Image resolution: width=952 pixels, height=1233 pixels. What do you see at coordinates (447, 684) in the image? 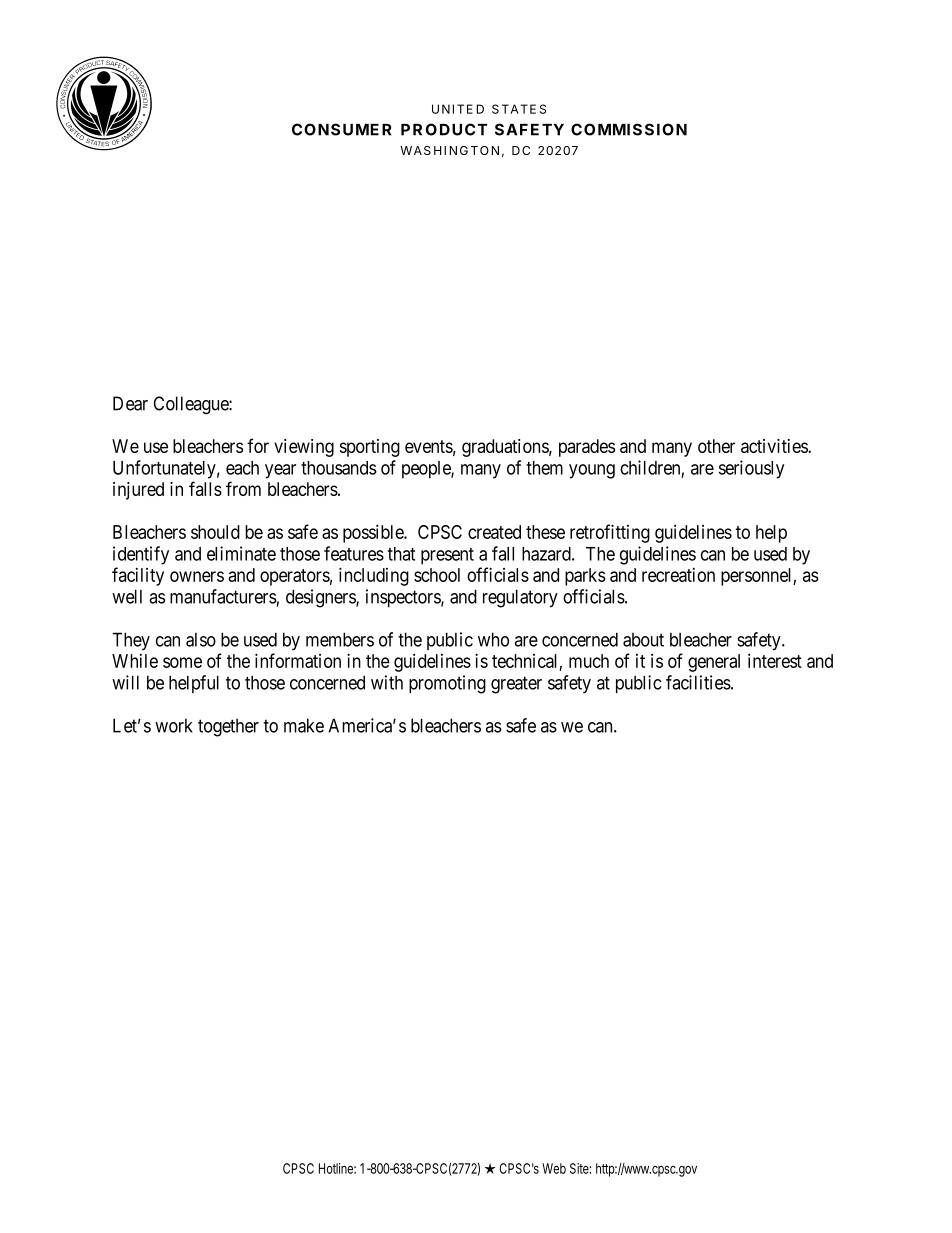
I see `promoting` at bounding box center [447, 684].
